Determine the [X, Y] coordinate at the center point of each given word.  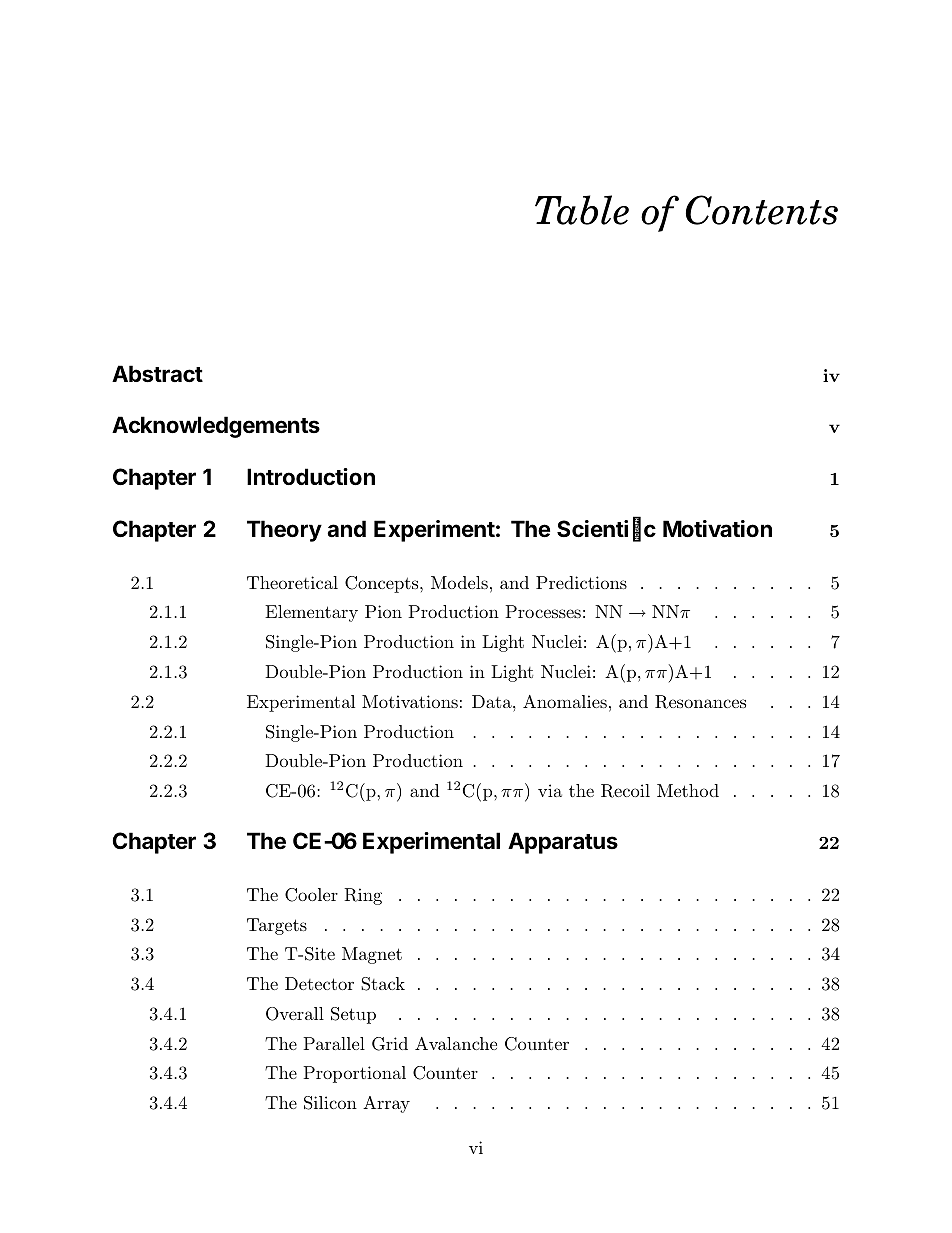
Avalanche [456, 1043]
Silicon [330, 1103]
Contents [762, 210]
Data [493, 701]
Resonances [700, 702]
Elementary [311, 613]
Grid [390, 1044]
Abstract [157, 374]
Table [582, 210]
